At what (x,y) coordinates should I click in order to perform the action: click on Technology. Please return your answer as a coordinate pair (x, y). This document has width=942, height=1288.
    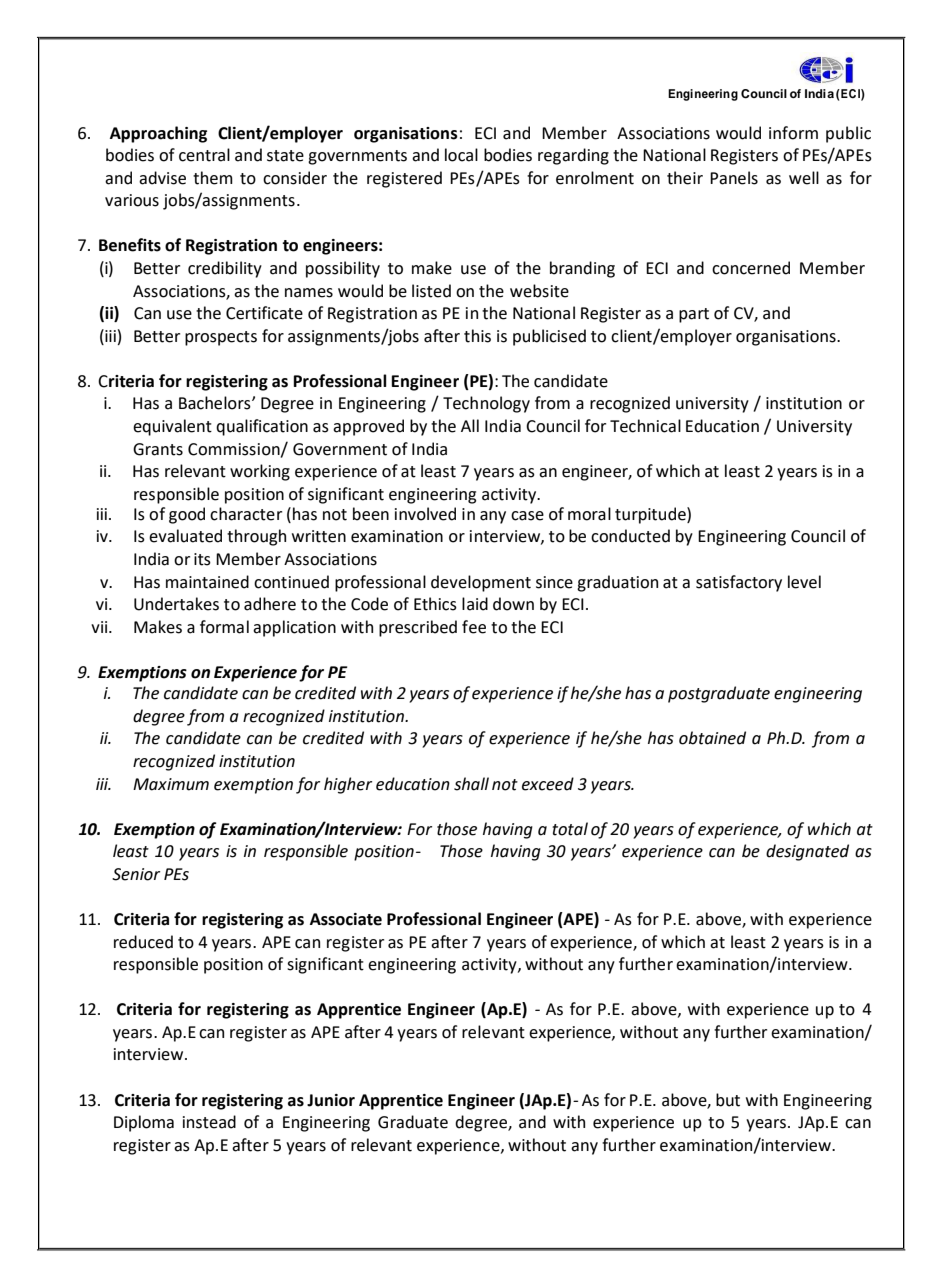
    Looking at the image, I should click on (486, 404).
